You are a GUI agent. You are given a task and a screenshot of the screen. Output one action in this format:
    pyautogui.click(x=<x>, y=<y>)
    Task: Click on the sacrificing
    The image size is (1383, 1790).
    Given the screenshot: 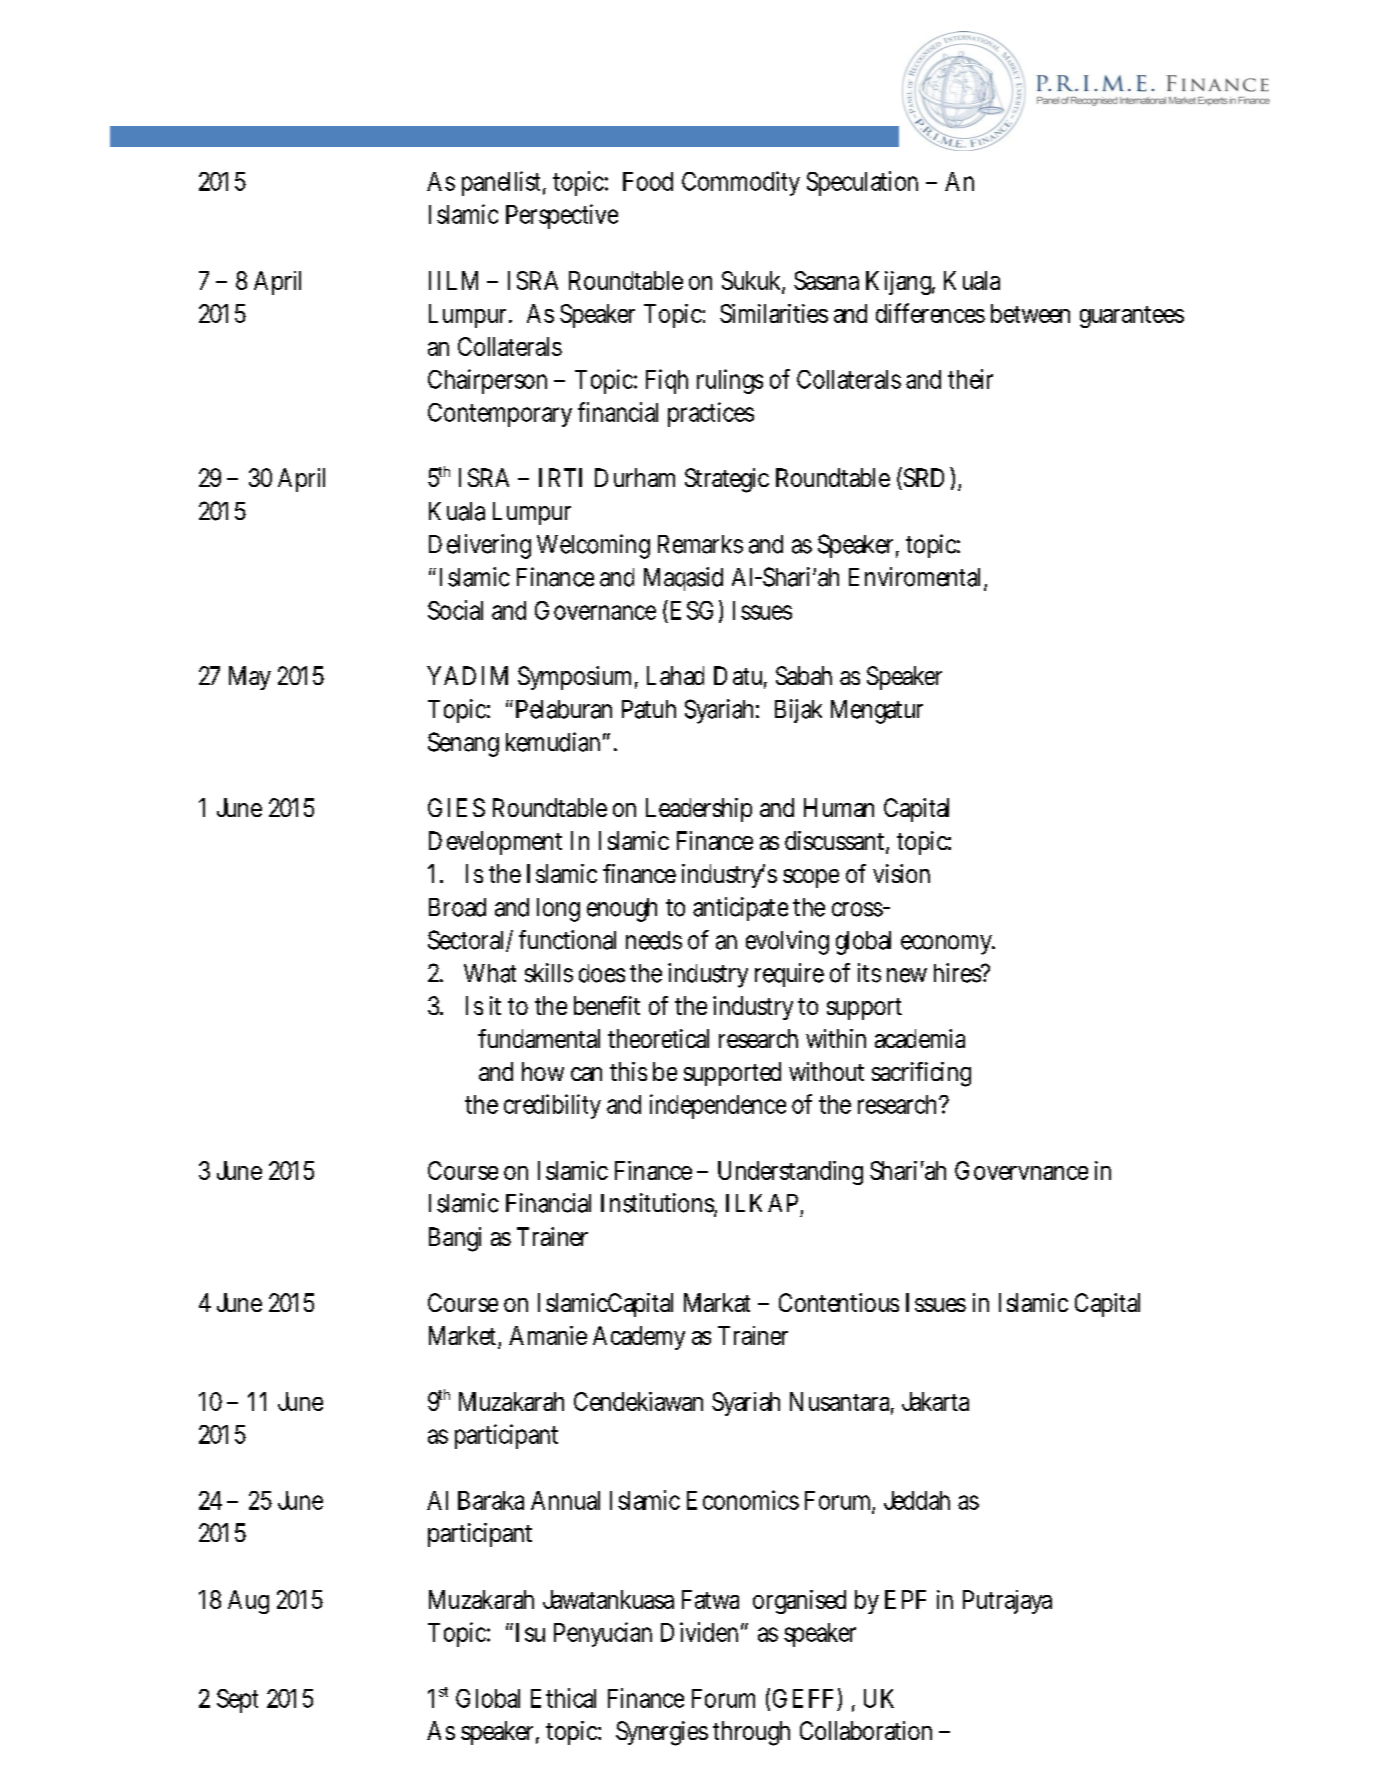 What is the action you would take?
    pyautogui.click(x=921, y=1074)
